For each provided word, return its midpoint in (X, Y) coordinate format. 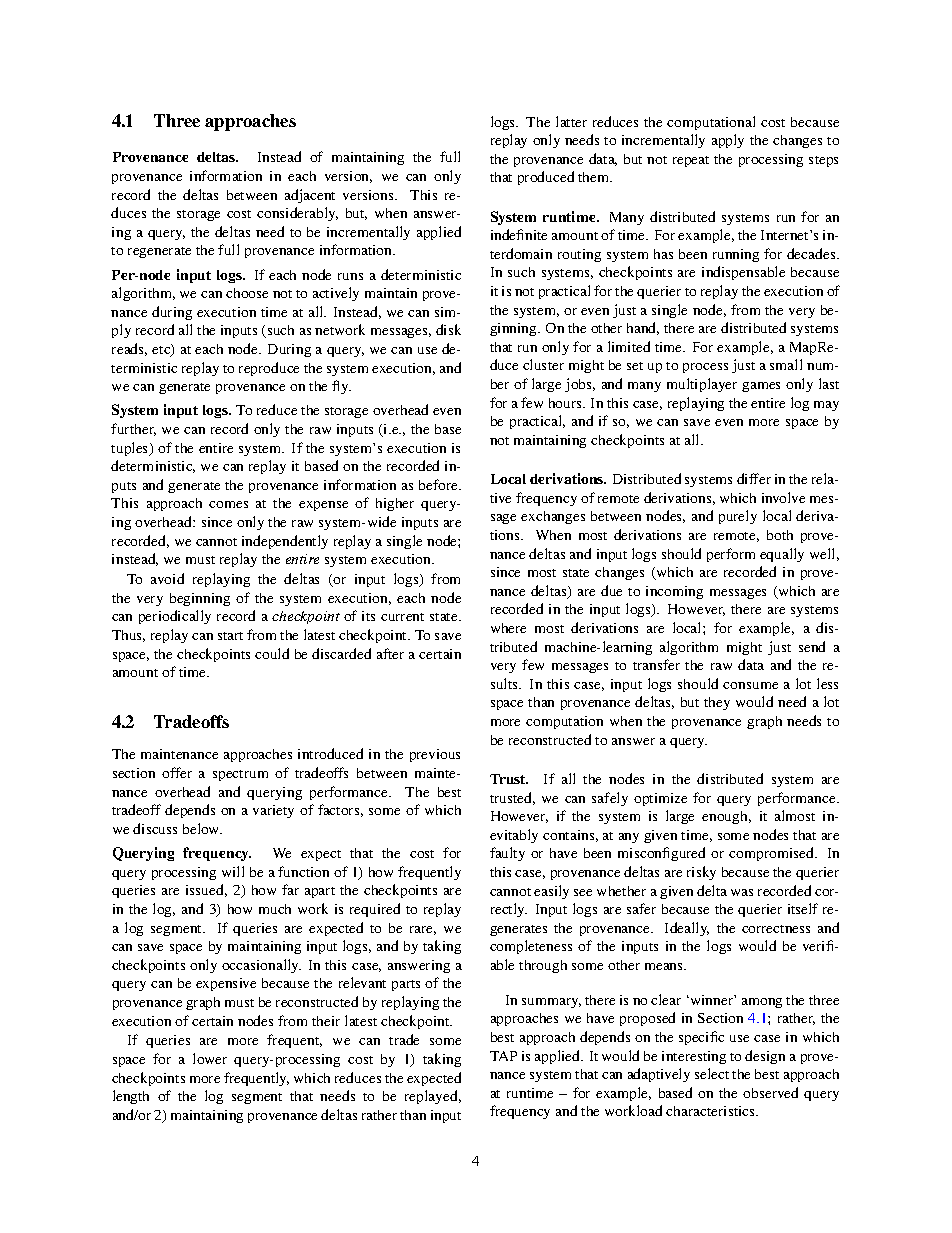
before (439, 484)
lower (210, 1058)
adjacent (310, 196)
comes (228, 504)
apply (728, 141)
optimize (660, 799)
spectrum (240, 775)
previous (435, 755)
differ (754, 478)
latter (571, 121)
